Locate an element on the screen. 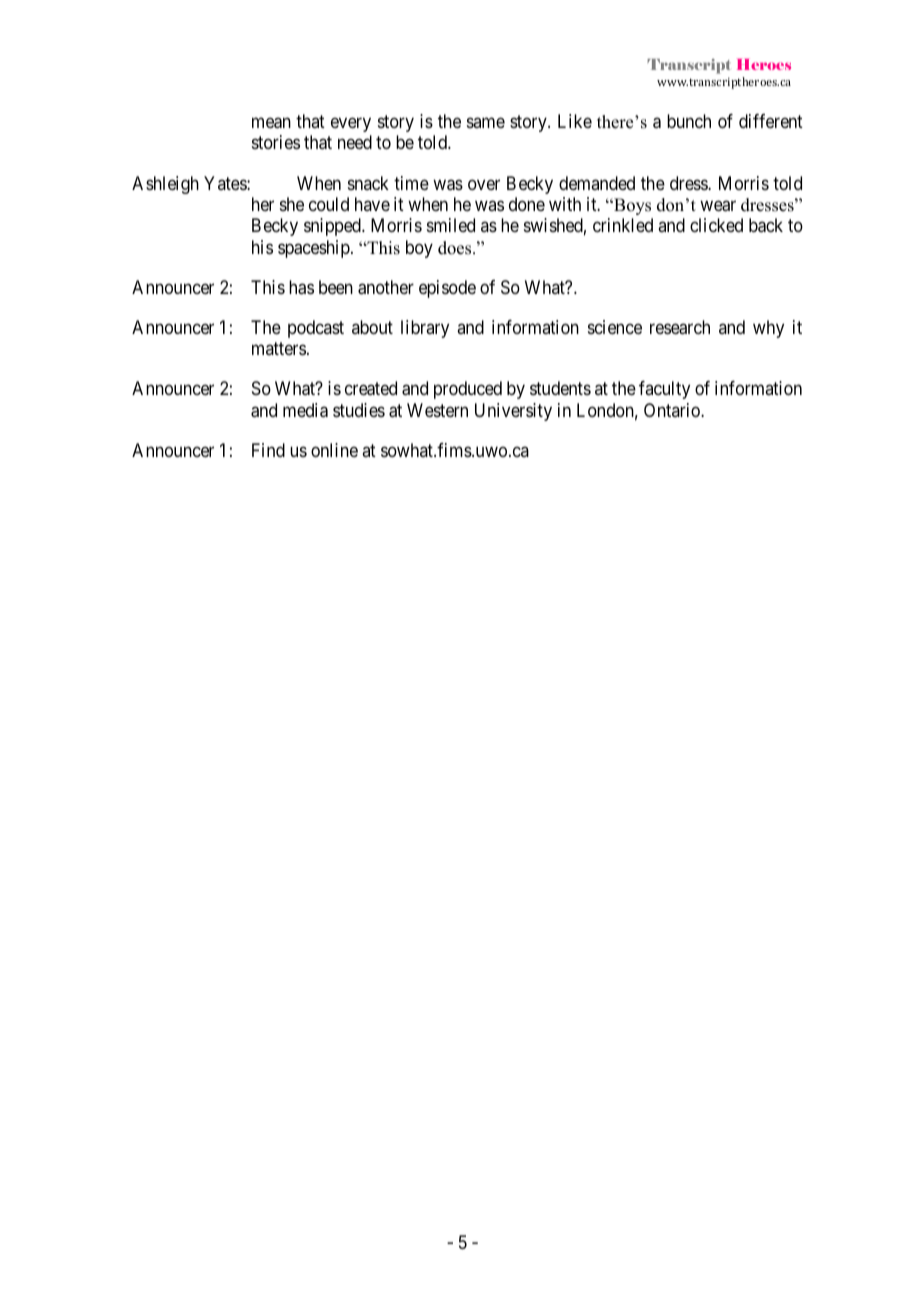 The height and width of the screenshot is (1308, 924). faculty is located at coordinates (664, 390).
